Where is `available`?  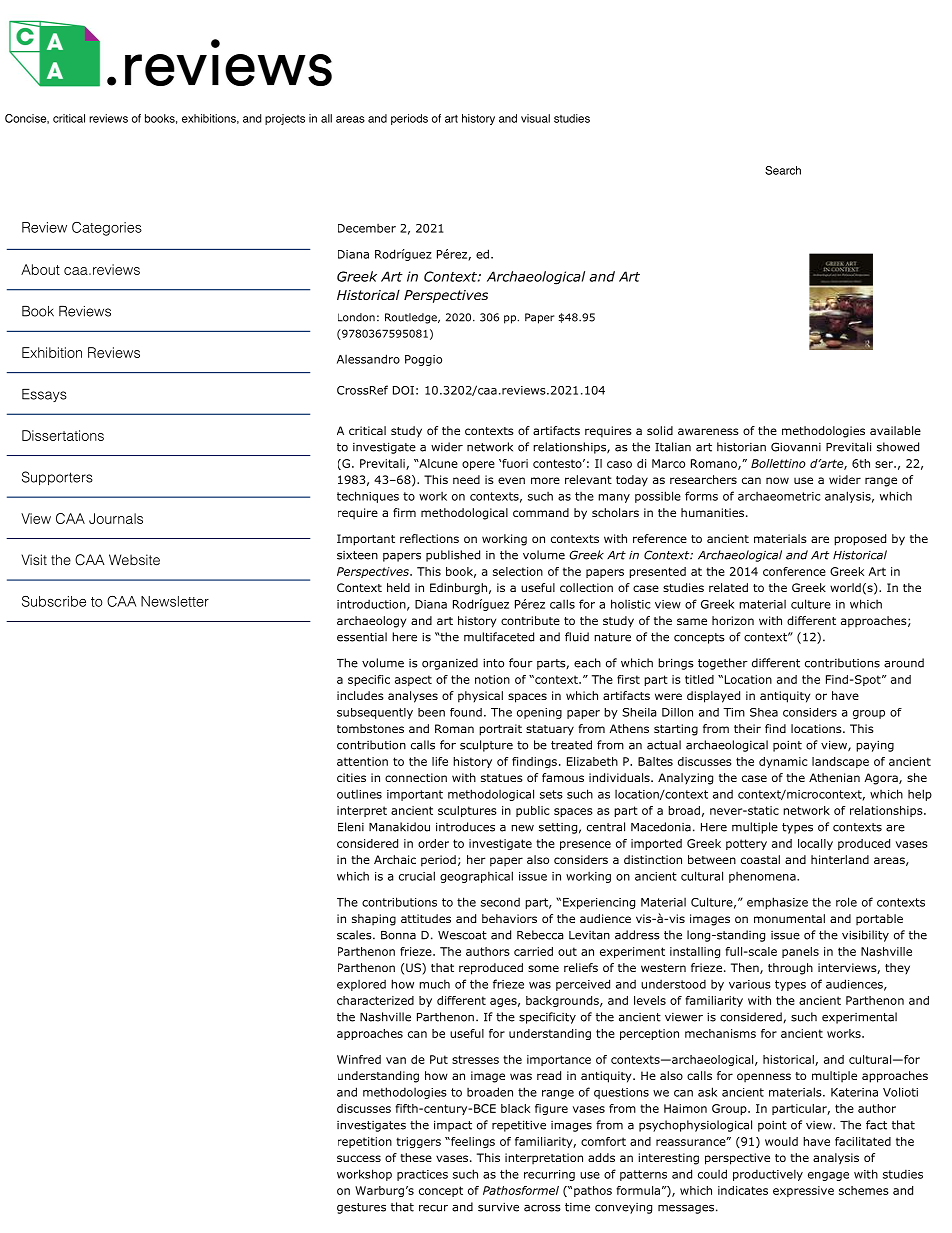 available is located at coordinates (895, 430).
